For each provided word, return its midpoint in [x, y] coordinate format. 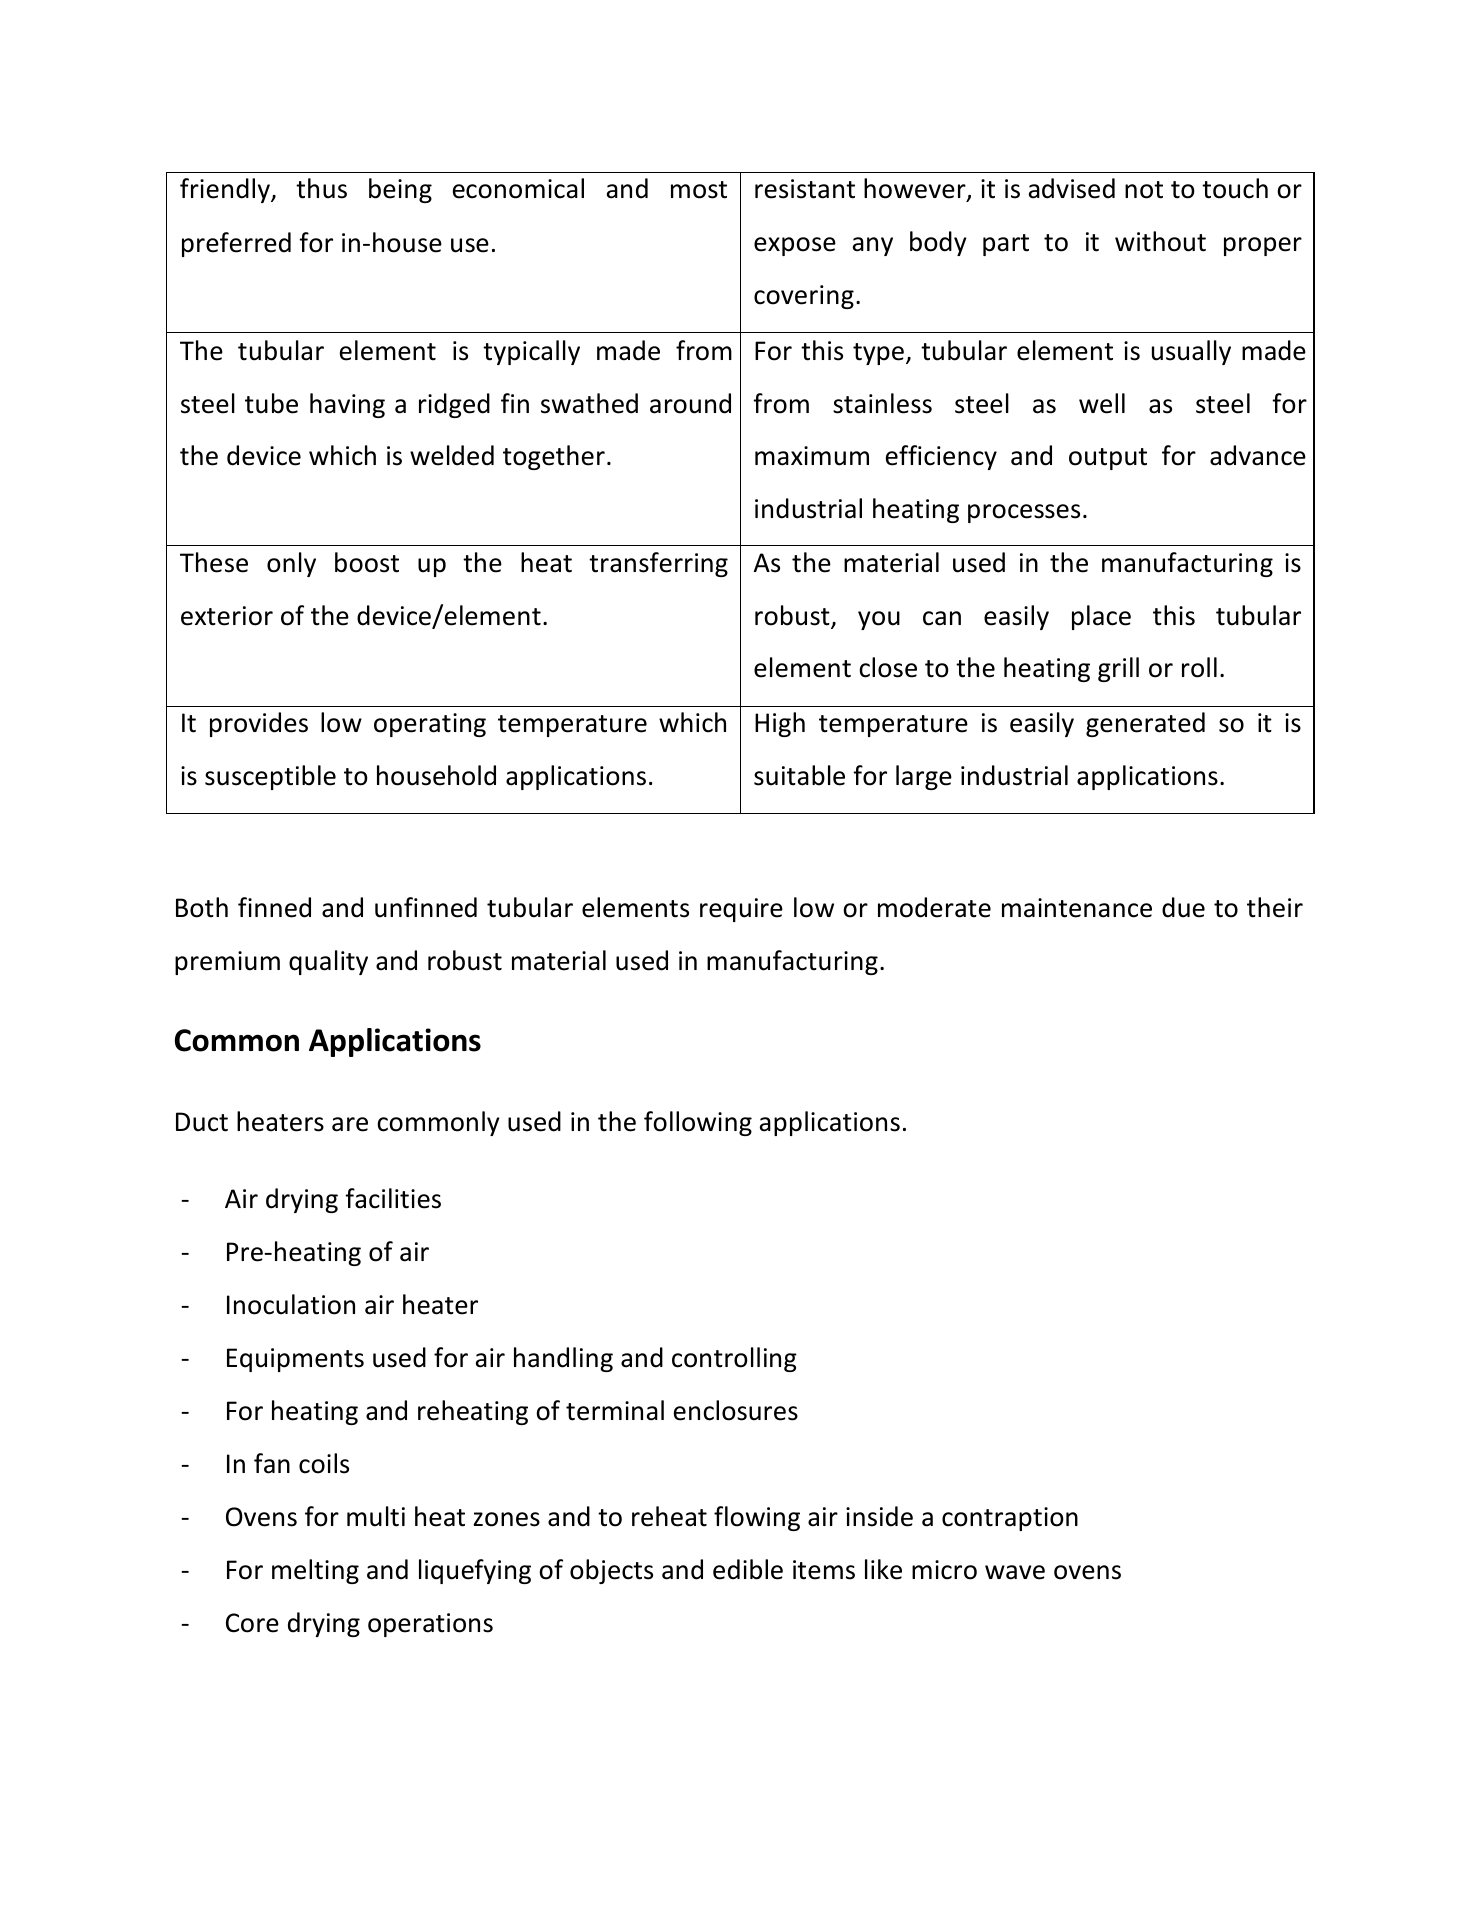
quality [328, 962]
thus [321, 188]
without [1160, 241]
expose [795, 246]
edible [748, 1569]
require [741, 910]
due [1183, 907]
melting [315, 1571]
